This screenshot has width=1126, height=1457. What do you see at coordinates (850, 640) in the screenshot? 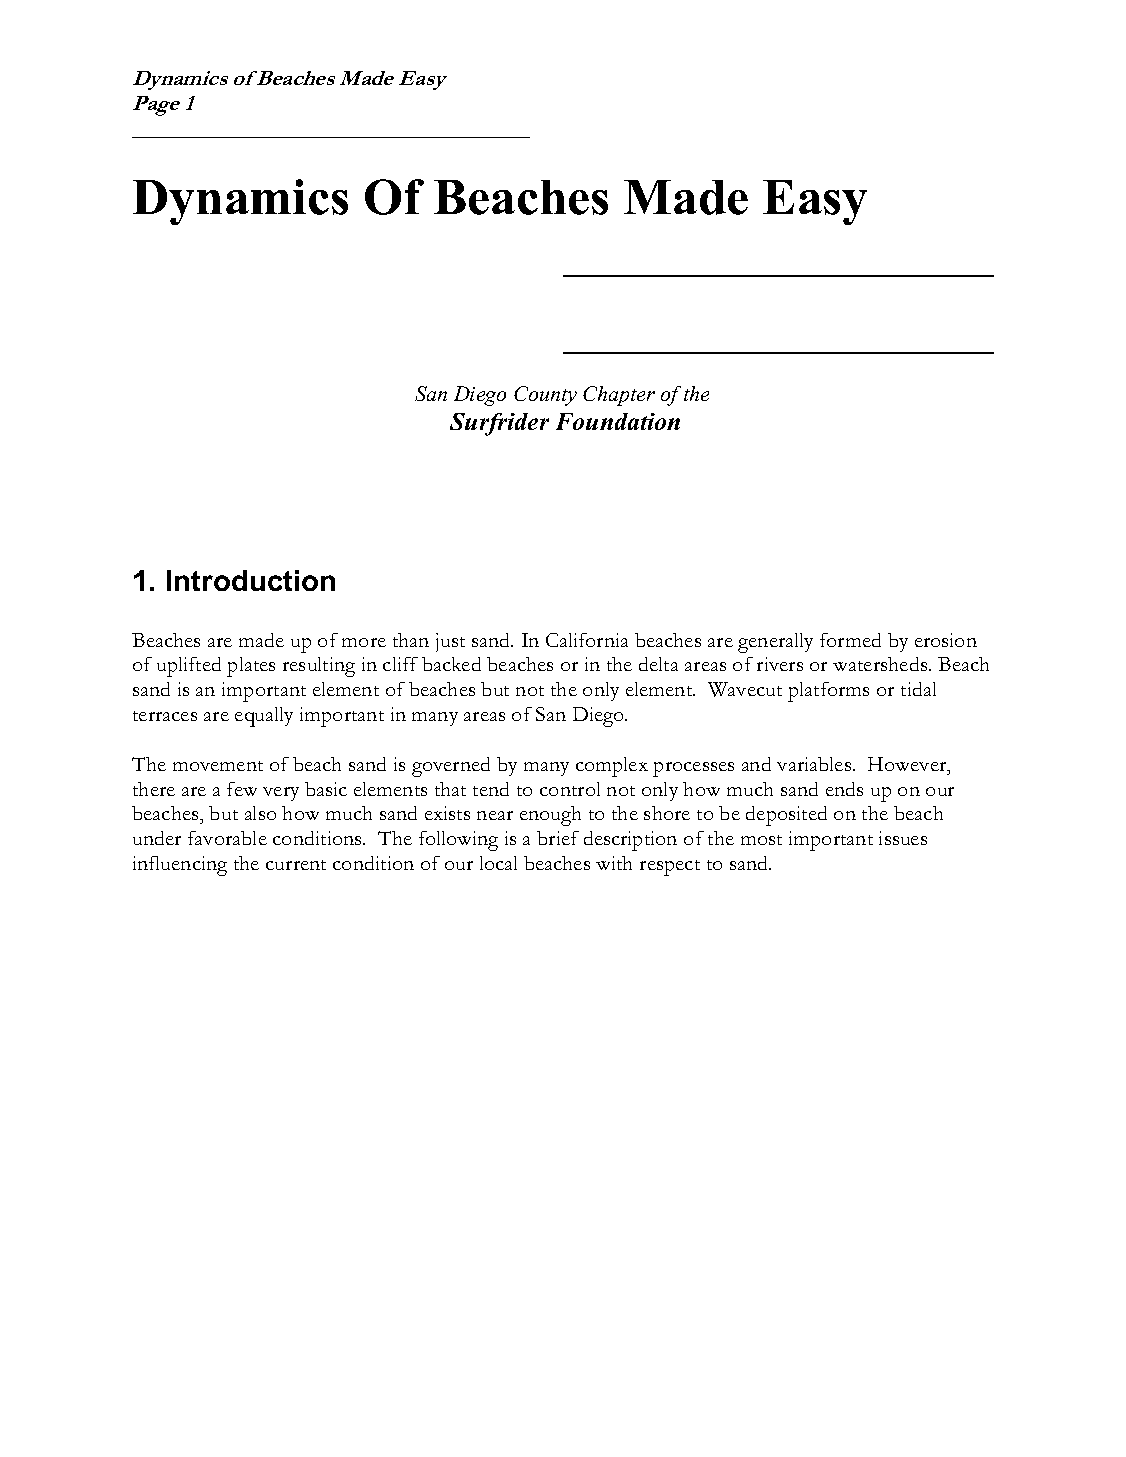
I see `formed` at bounding box center [850, 640].
